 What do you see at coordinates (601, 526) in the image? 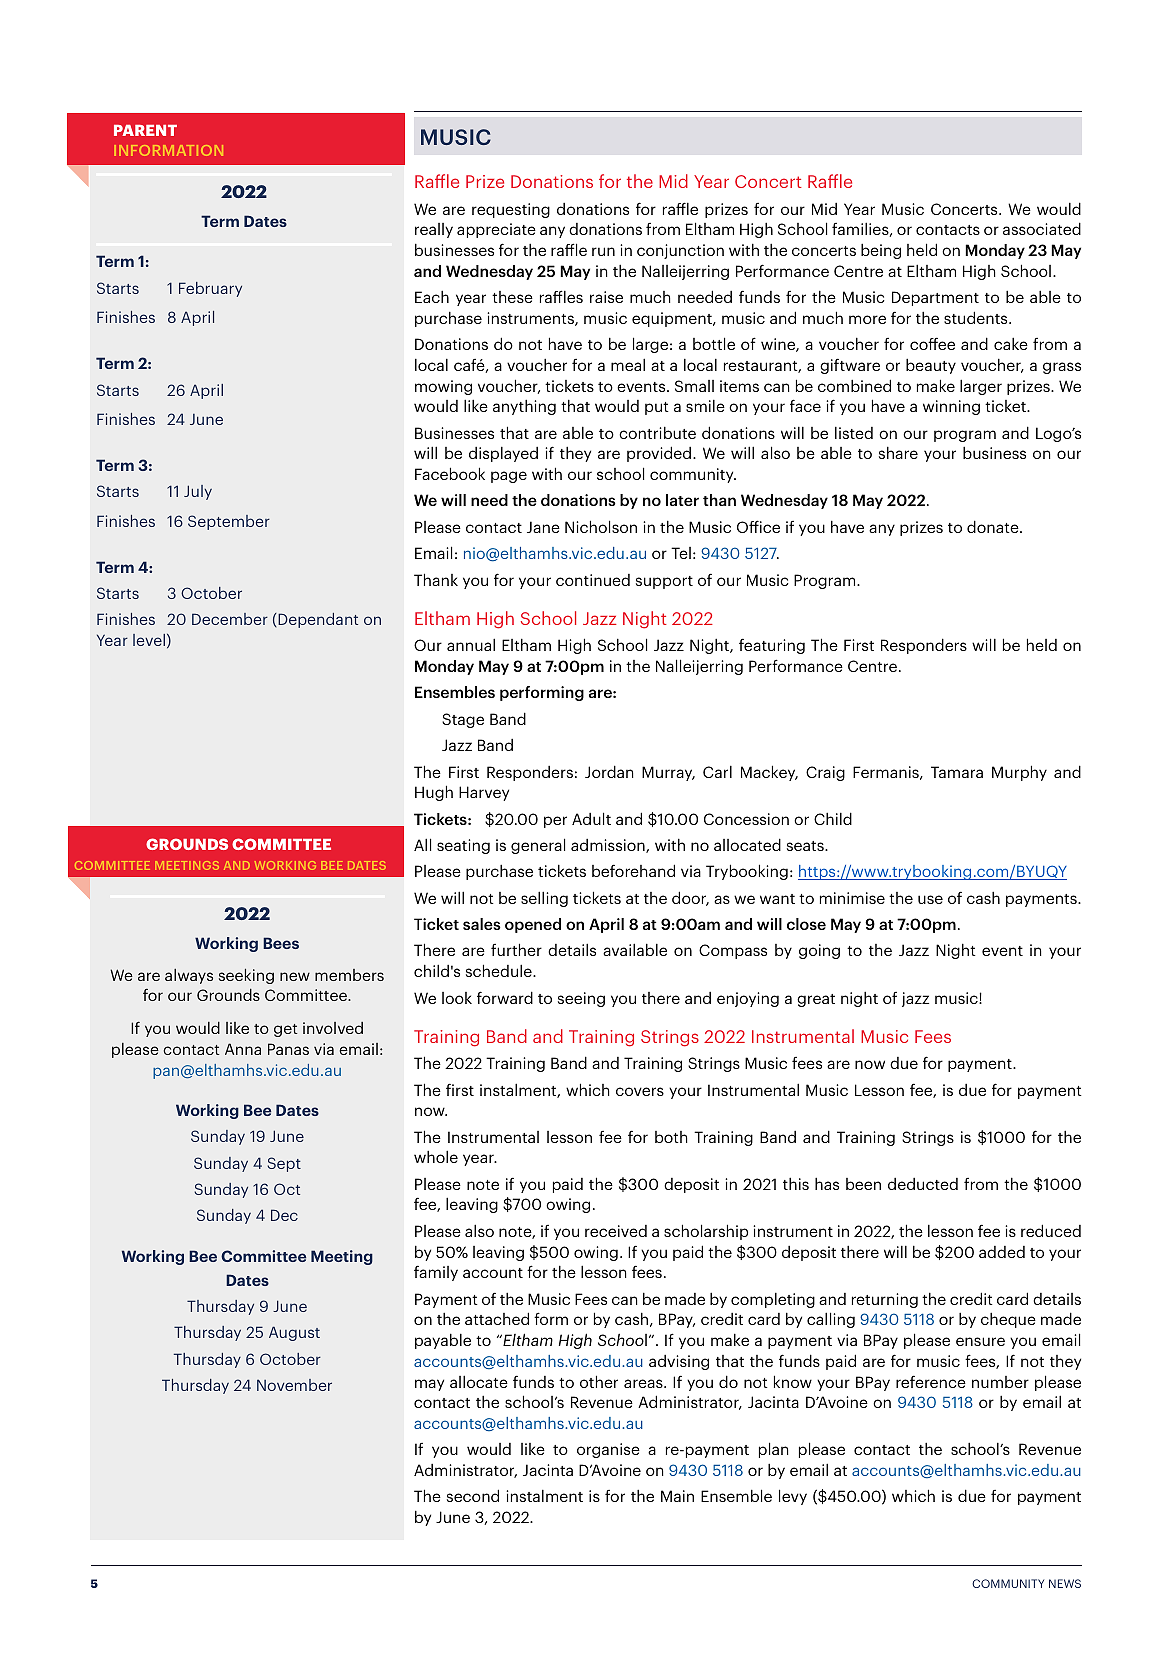
I see `Nicholson` at bounding box center [601, 526].
